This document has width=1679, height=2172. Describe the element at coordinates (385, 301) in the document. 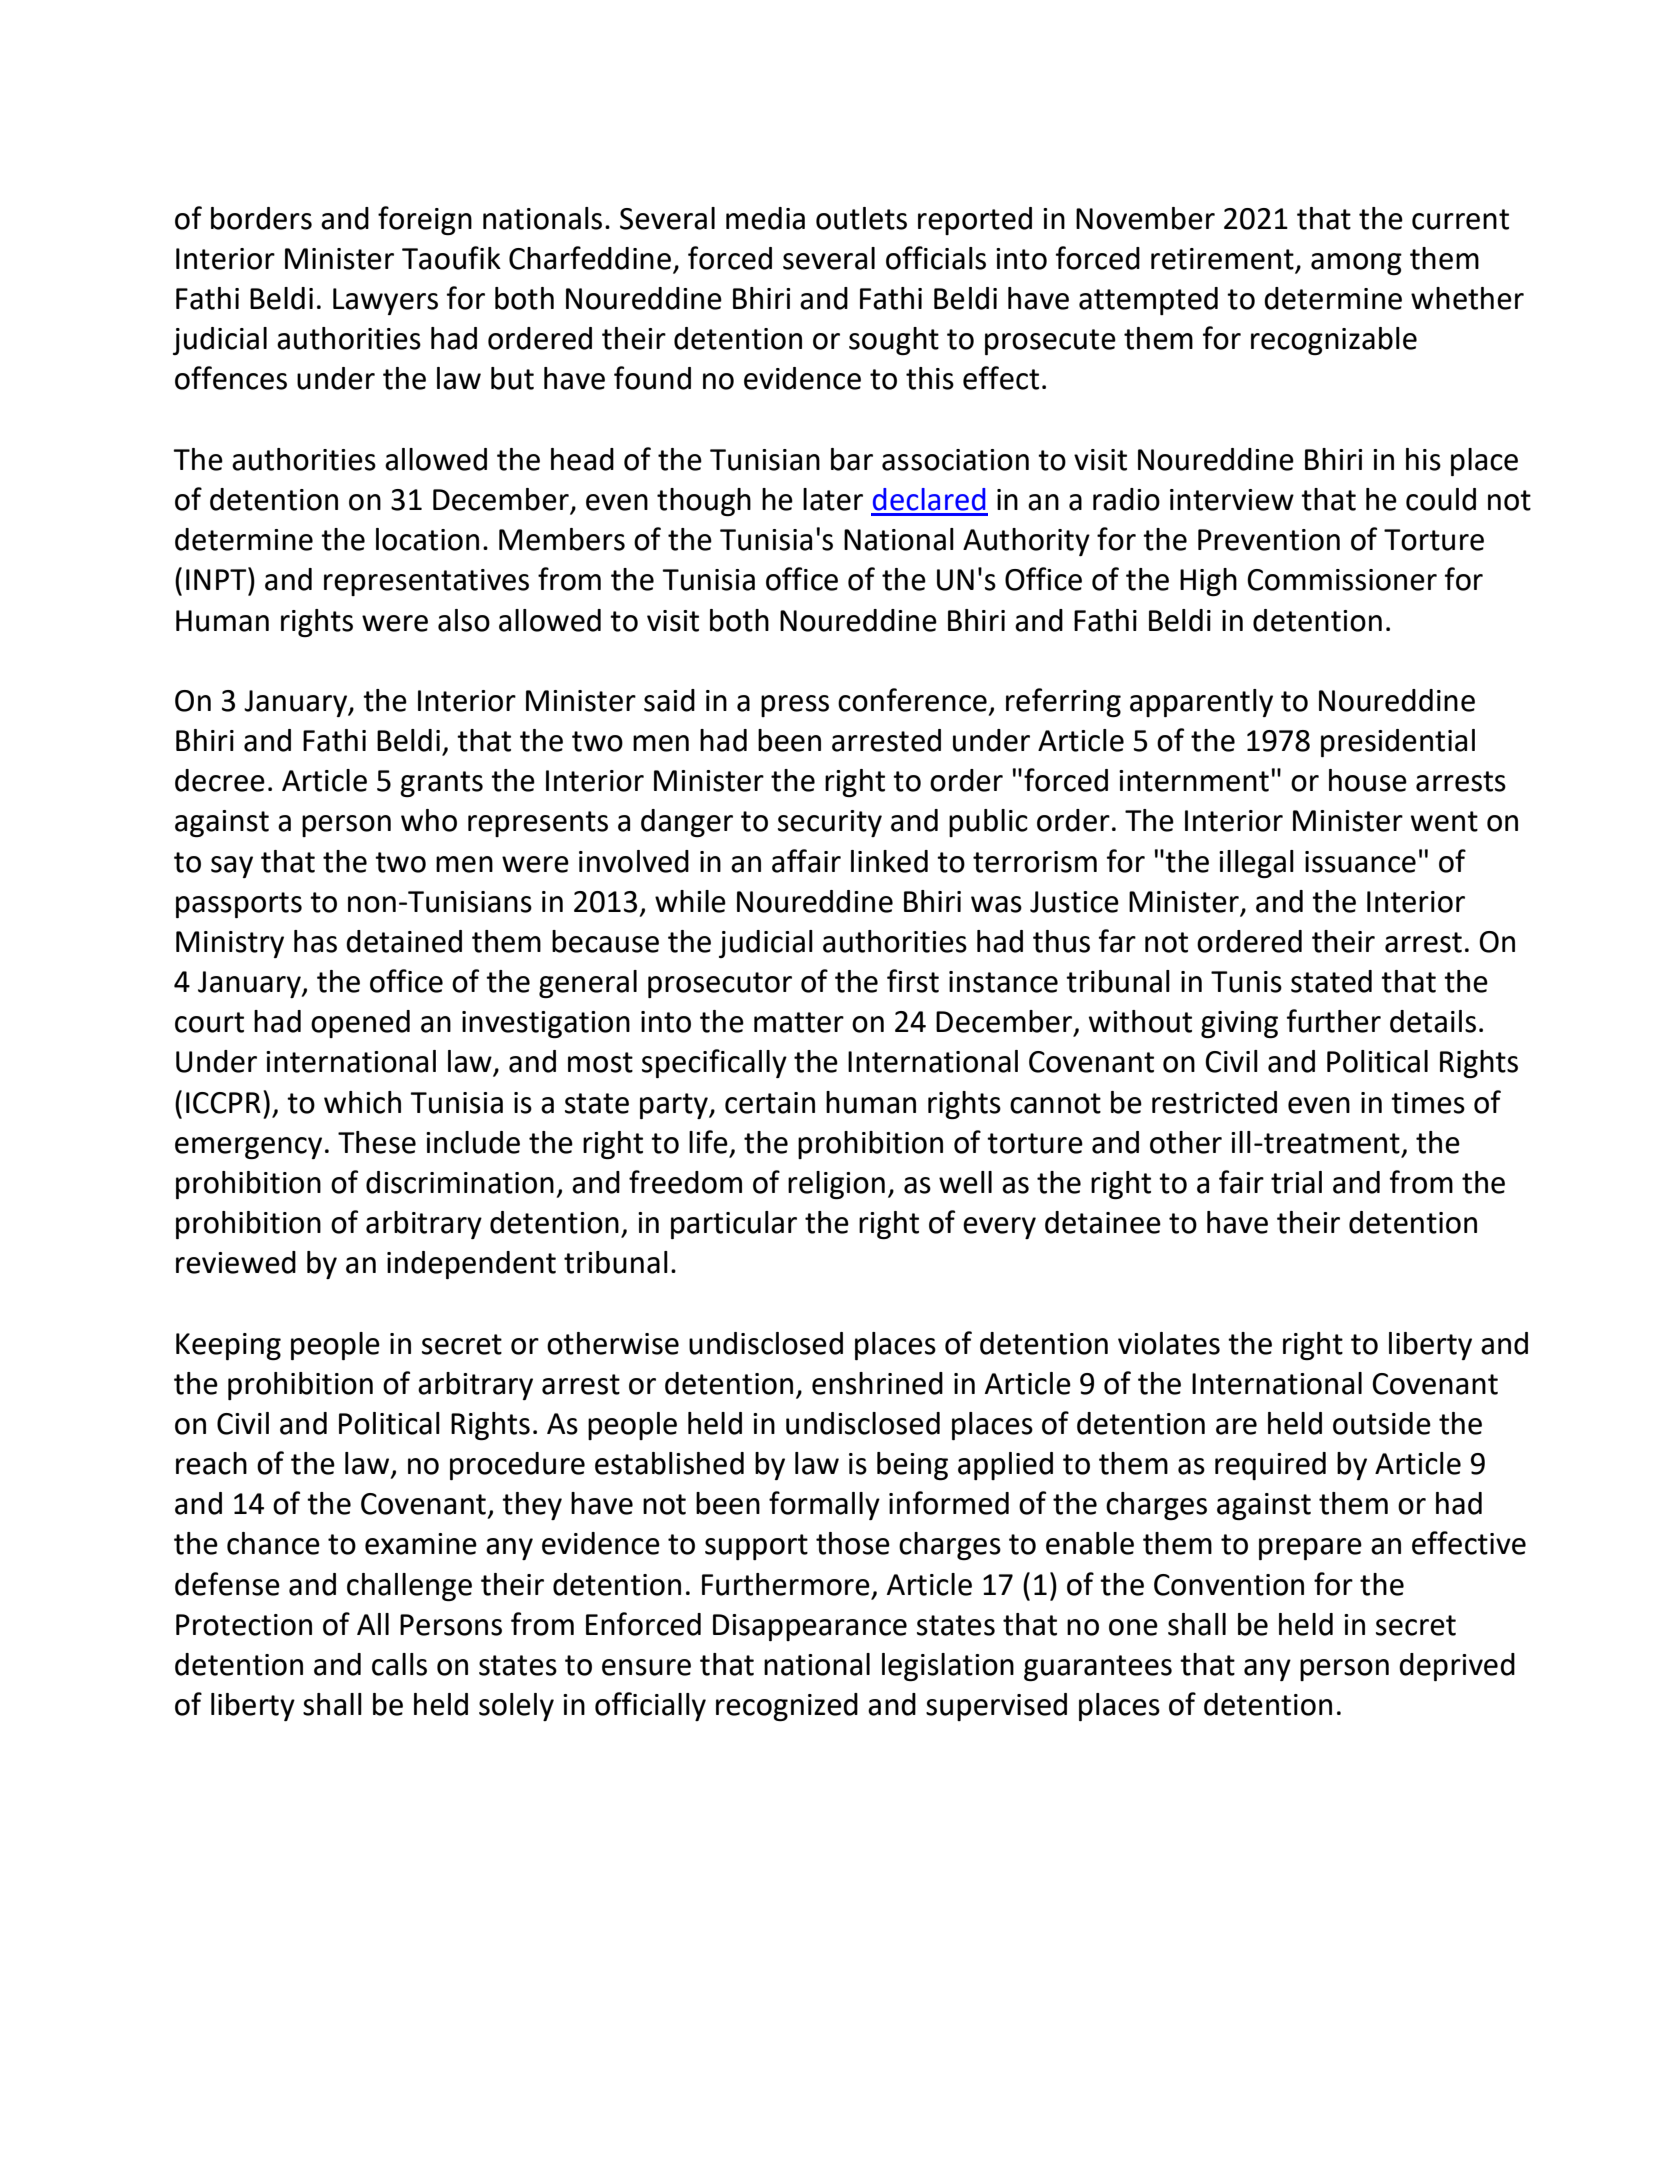

I see `Lawyers` at that location.
